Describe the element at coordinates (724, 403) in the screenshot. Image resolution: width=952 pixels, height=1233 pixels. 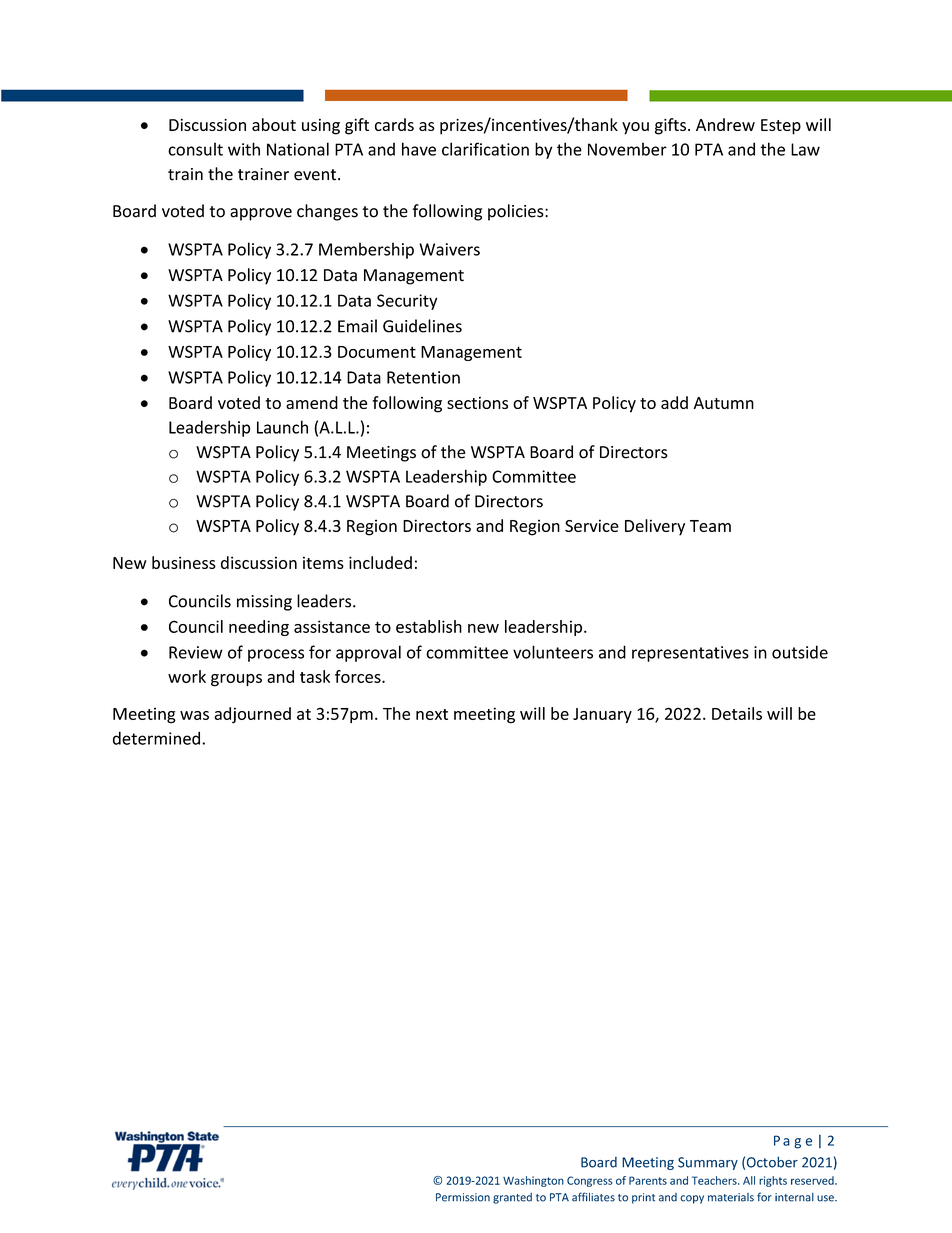
I see `Autumn` at that location.
